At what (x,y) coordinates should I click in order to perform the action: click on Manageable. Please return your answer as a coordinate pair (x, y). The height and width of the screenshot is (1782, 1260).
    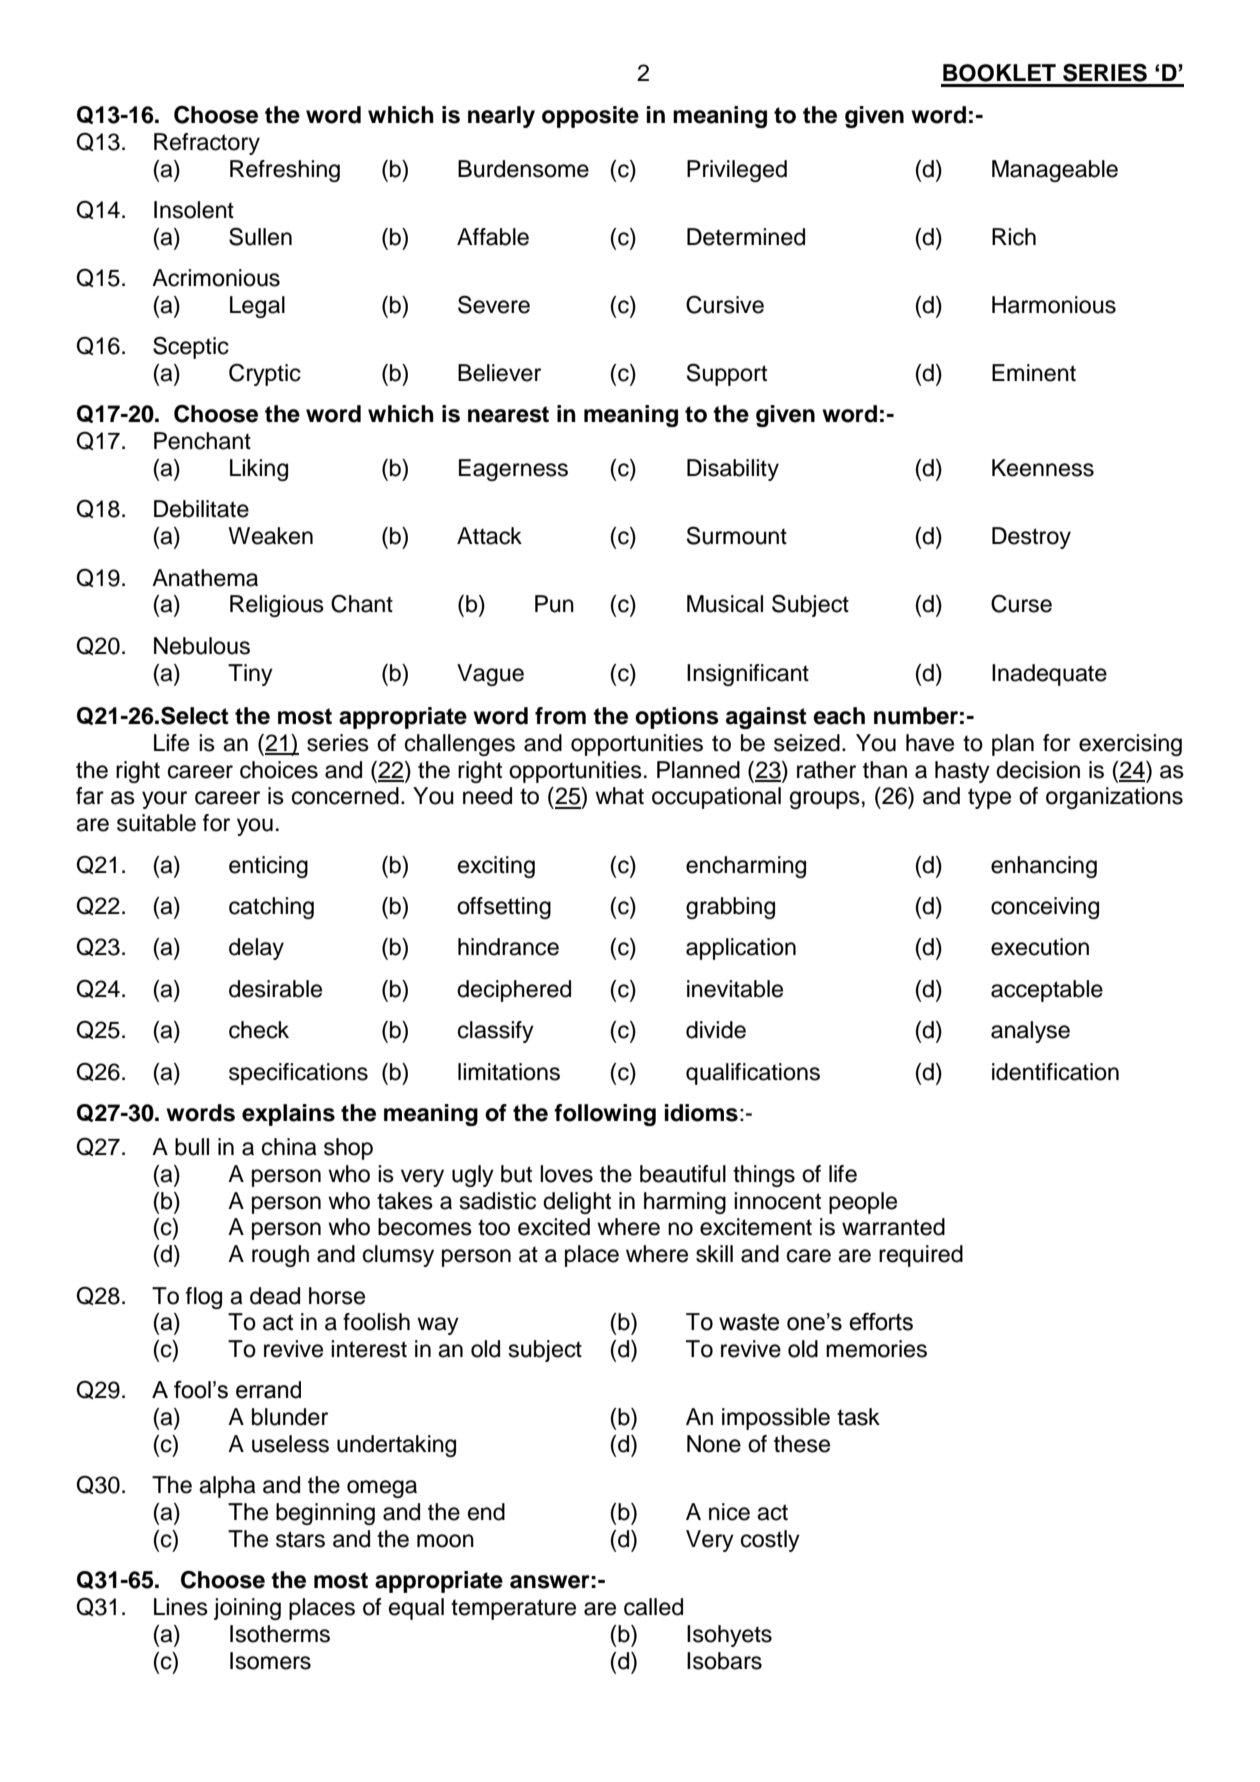
    Looking at the image, I should click on (1055, 171).
